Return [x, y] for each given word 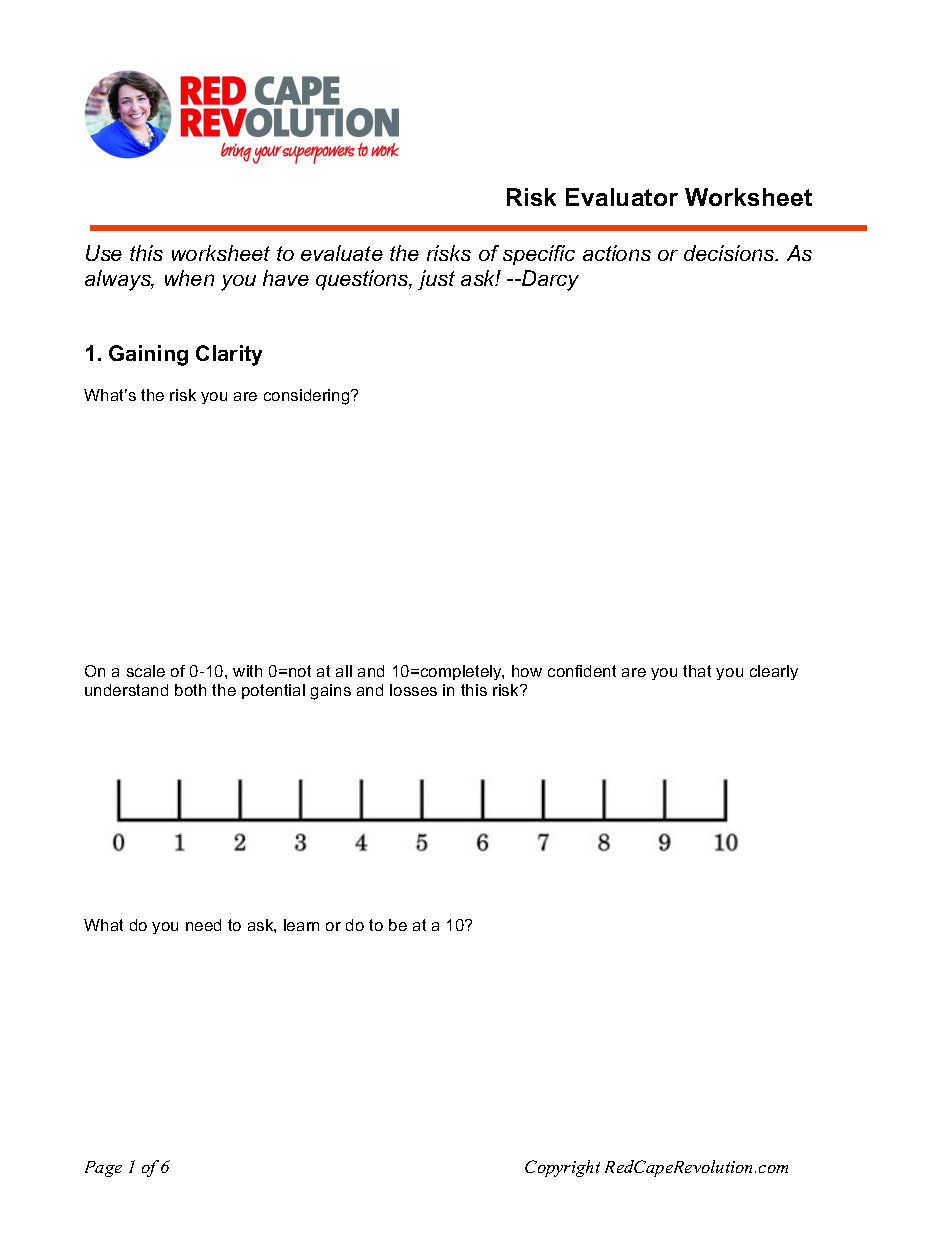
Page [103, 1169]
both [190, 690]
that [697, 671]
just [436, 280]
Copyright [562, 1168]
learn [301, 925]
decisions [730, 253]
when [189, 278]
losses [413, 690]
